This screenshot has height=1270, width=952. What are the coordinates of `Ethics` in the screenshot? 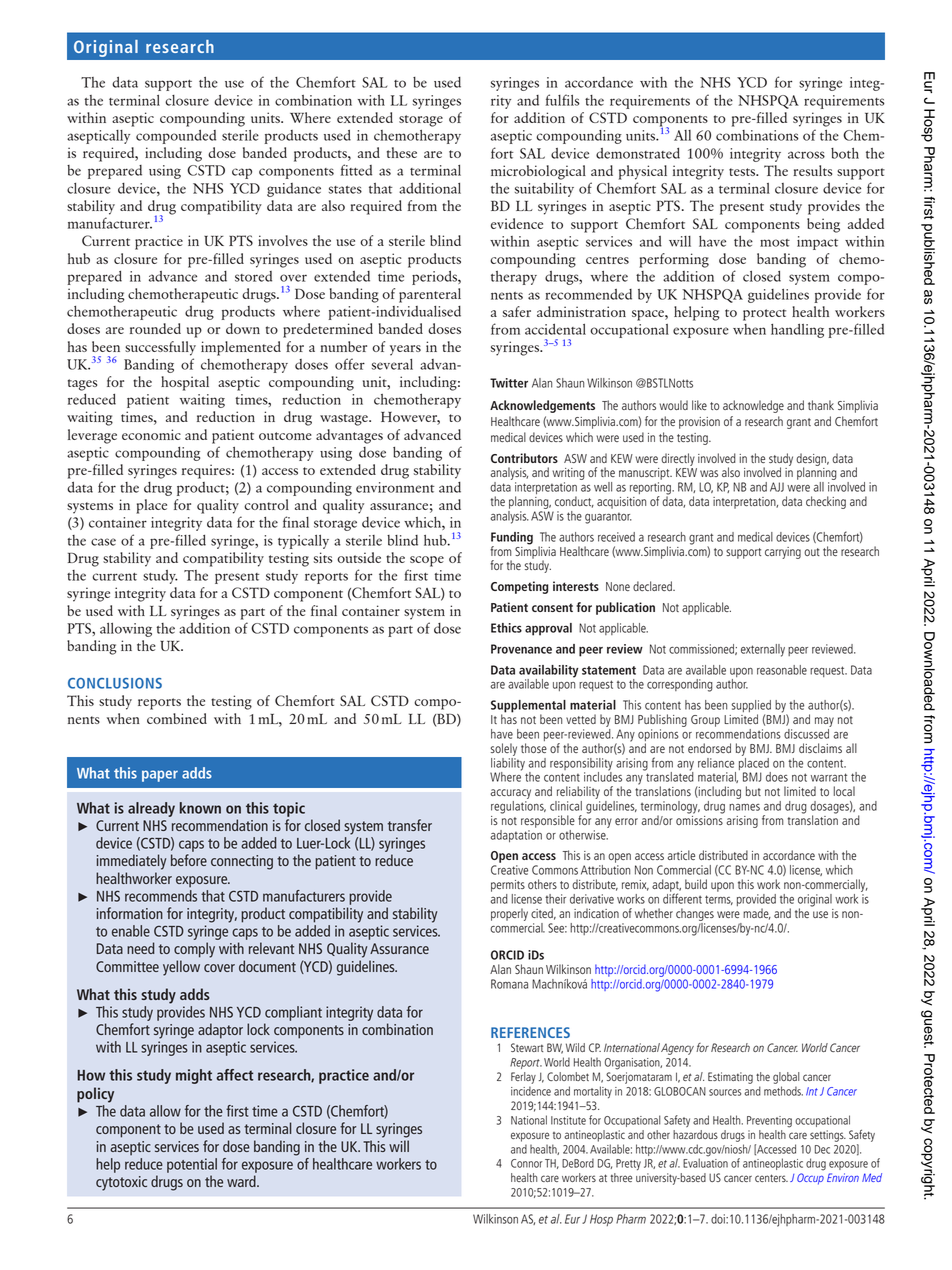 It's located at (506, 628).
